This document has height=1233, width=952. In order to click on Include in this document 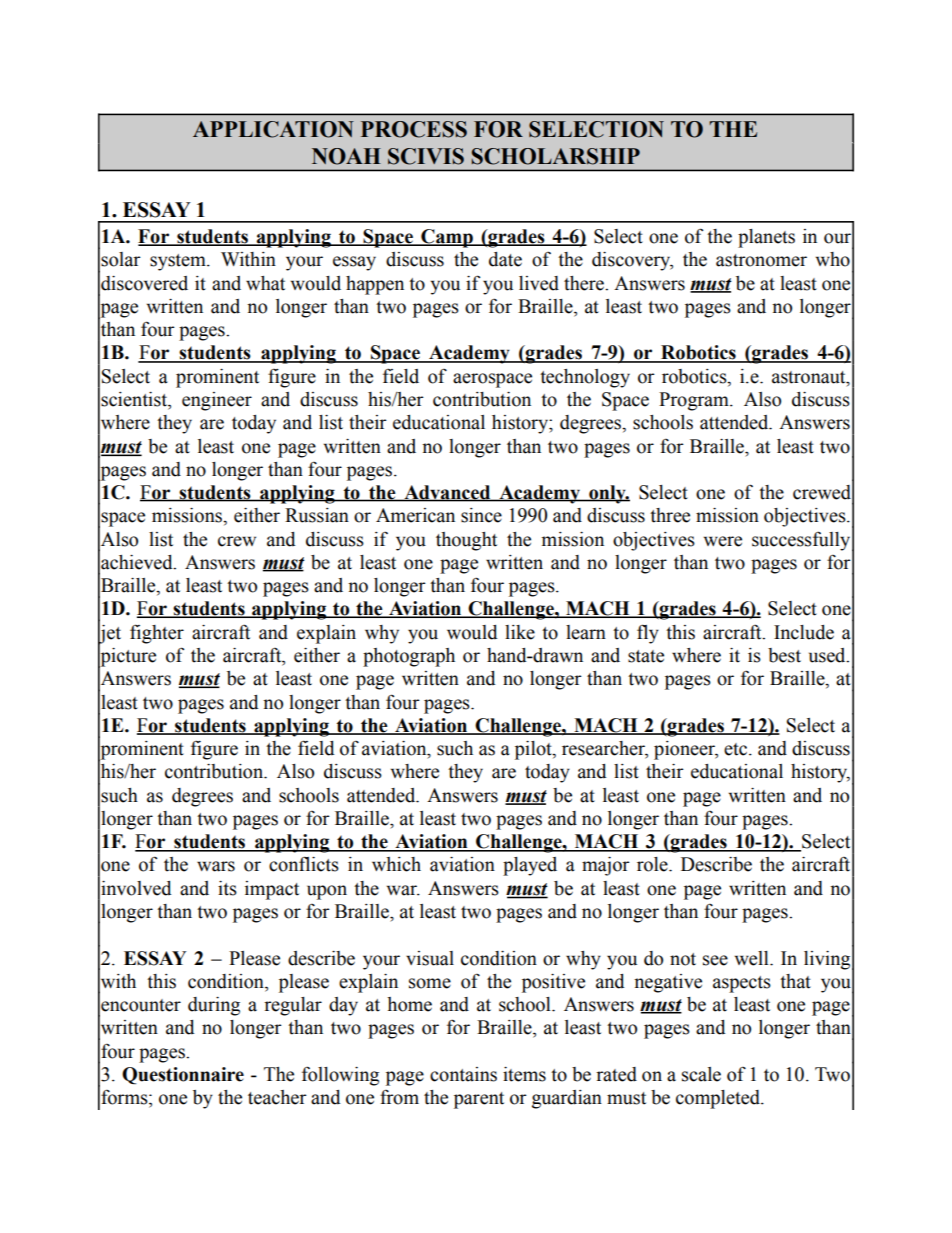, I will do `click(804, 632)`.
